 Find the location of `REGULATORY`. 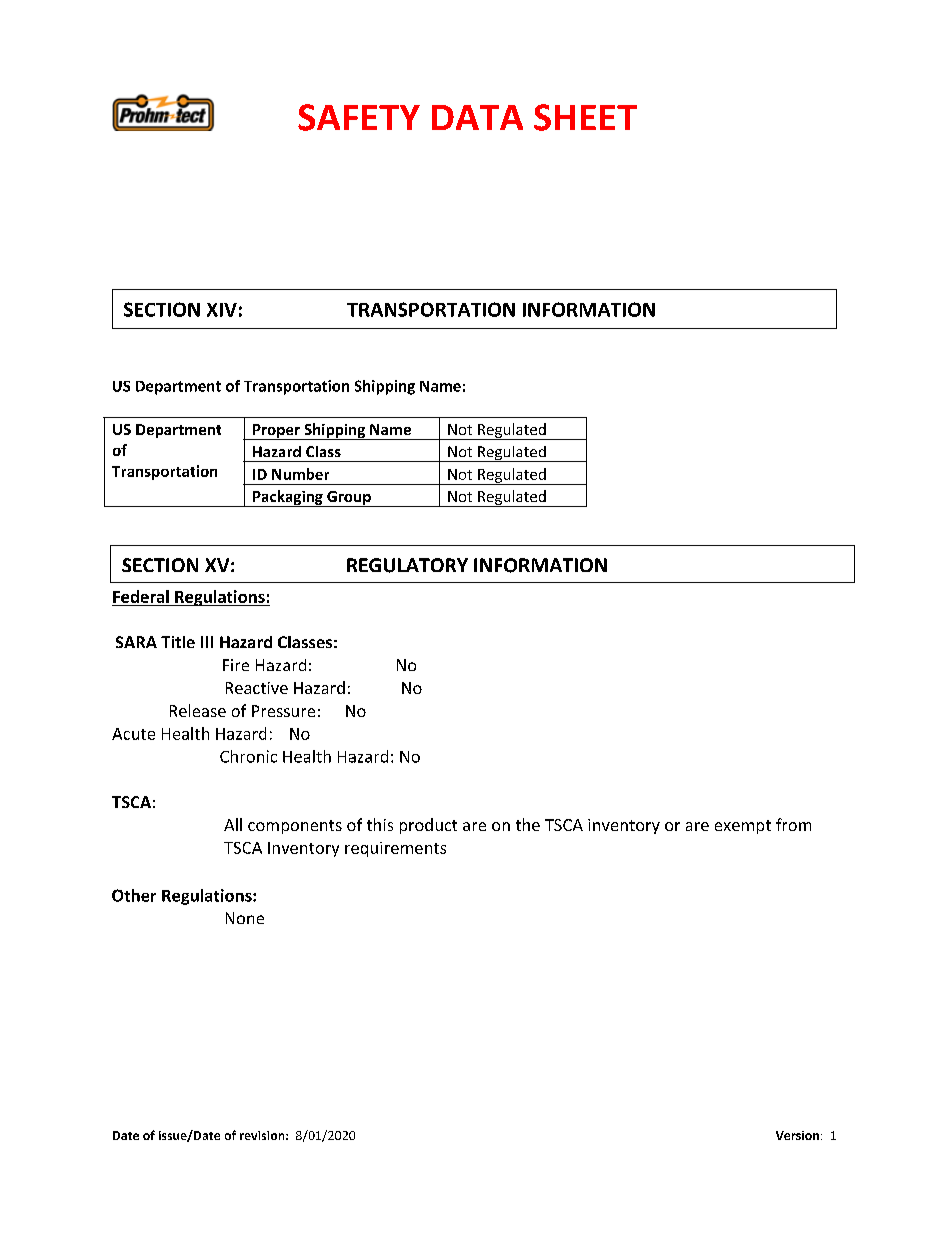

REGULATORY is located at coordinates (407, 565).
